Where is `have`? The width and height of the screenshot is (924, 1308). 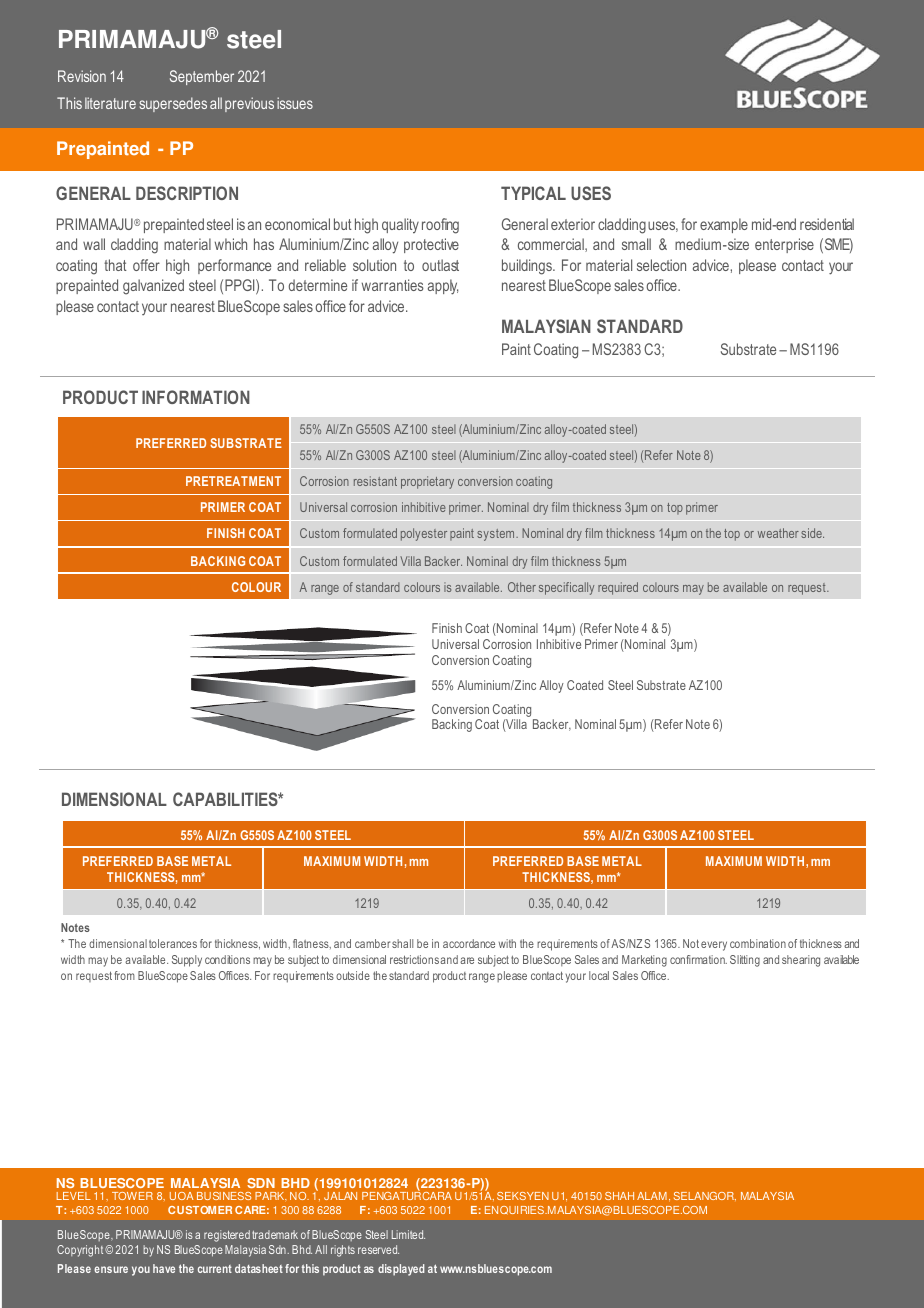
have is located at coordinates (164, 1268).
